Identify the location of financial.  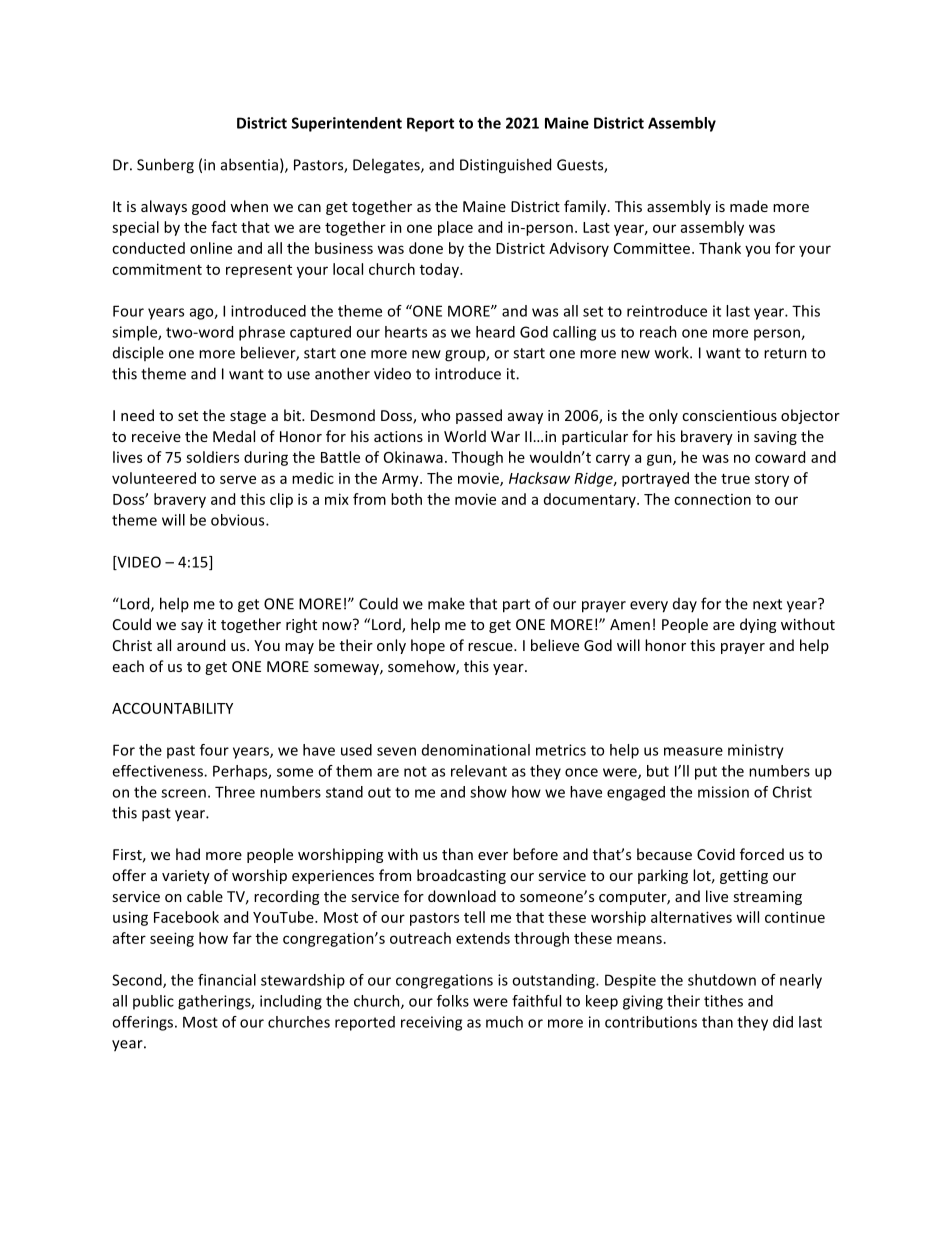
(227, 980).
